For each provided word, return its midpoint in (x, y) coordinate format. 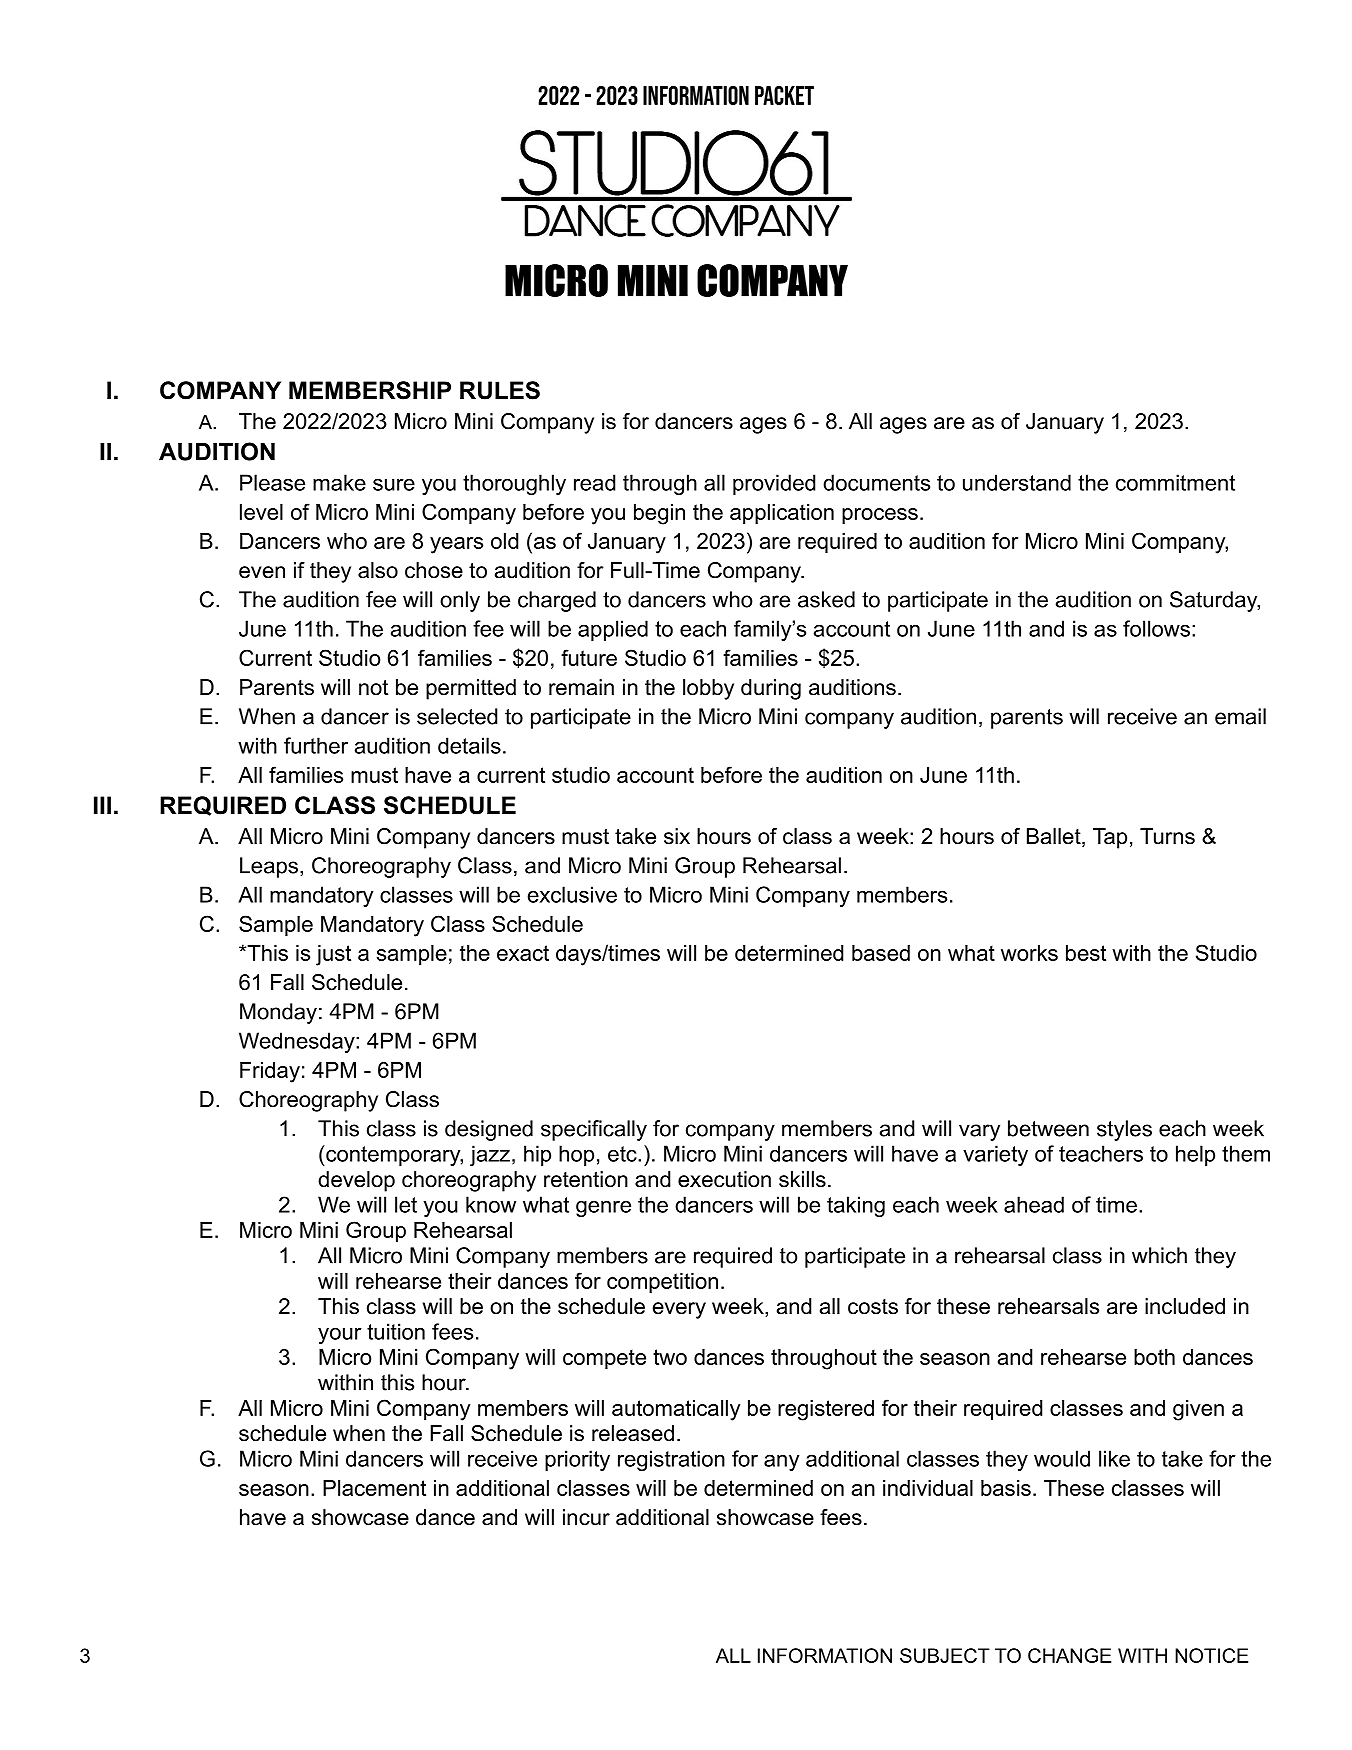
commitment (1175, 482)
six (677, 836)
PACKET (784, 95)
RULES (500, 390)
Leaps (269, 867)
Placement (374, 1488)
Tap (1110, 838)
